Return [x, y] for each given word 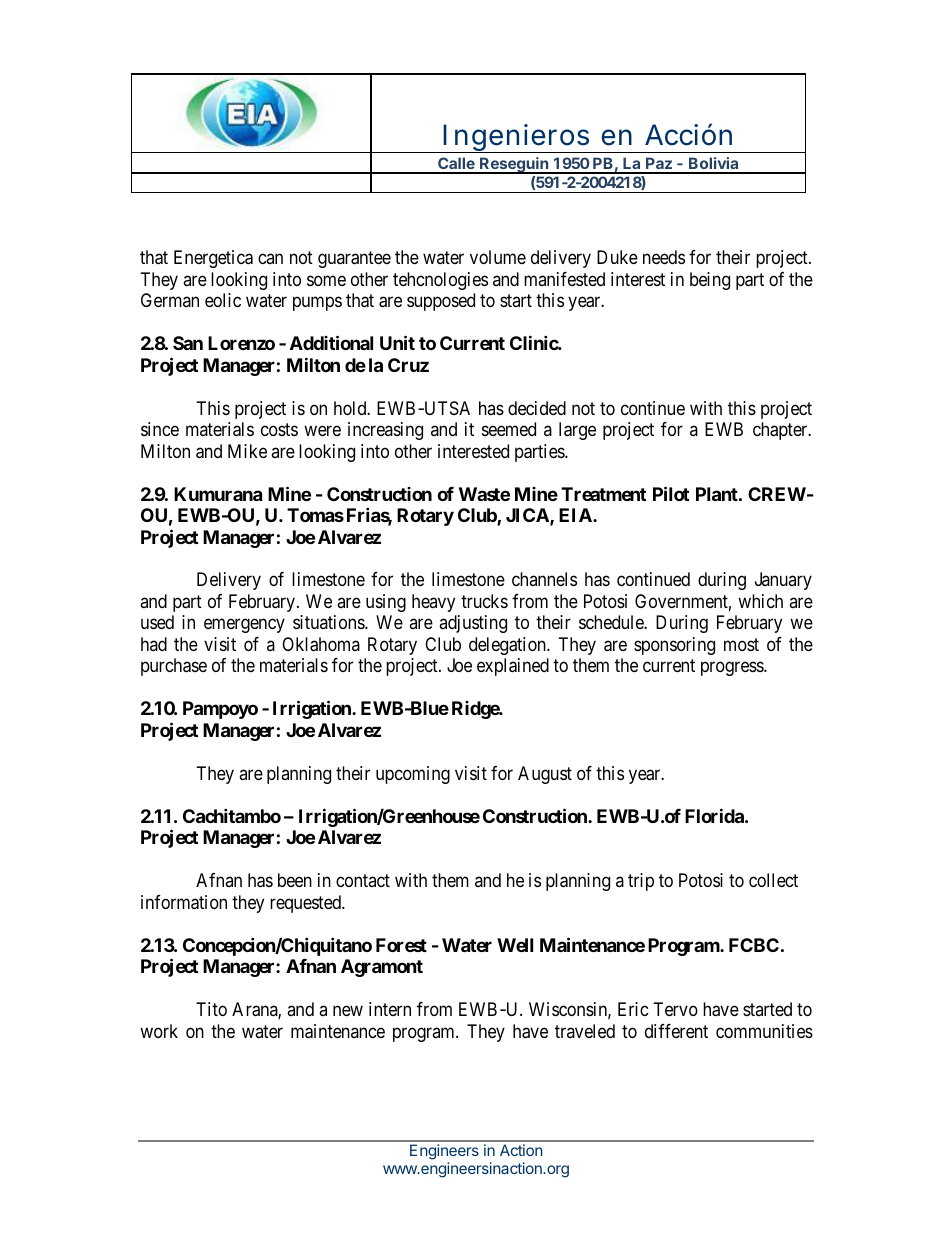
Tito [211, 1009]
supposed [441, 302]
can [270, 259]
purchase [174, 667]
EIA [576, 515]
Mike [247, 451]
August [545, 775]
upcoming [413, 775]
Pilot [671, 493]
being [710, 281]
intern [390, 1009]
